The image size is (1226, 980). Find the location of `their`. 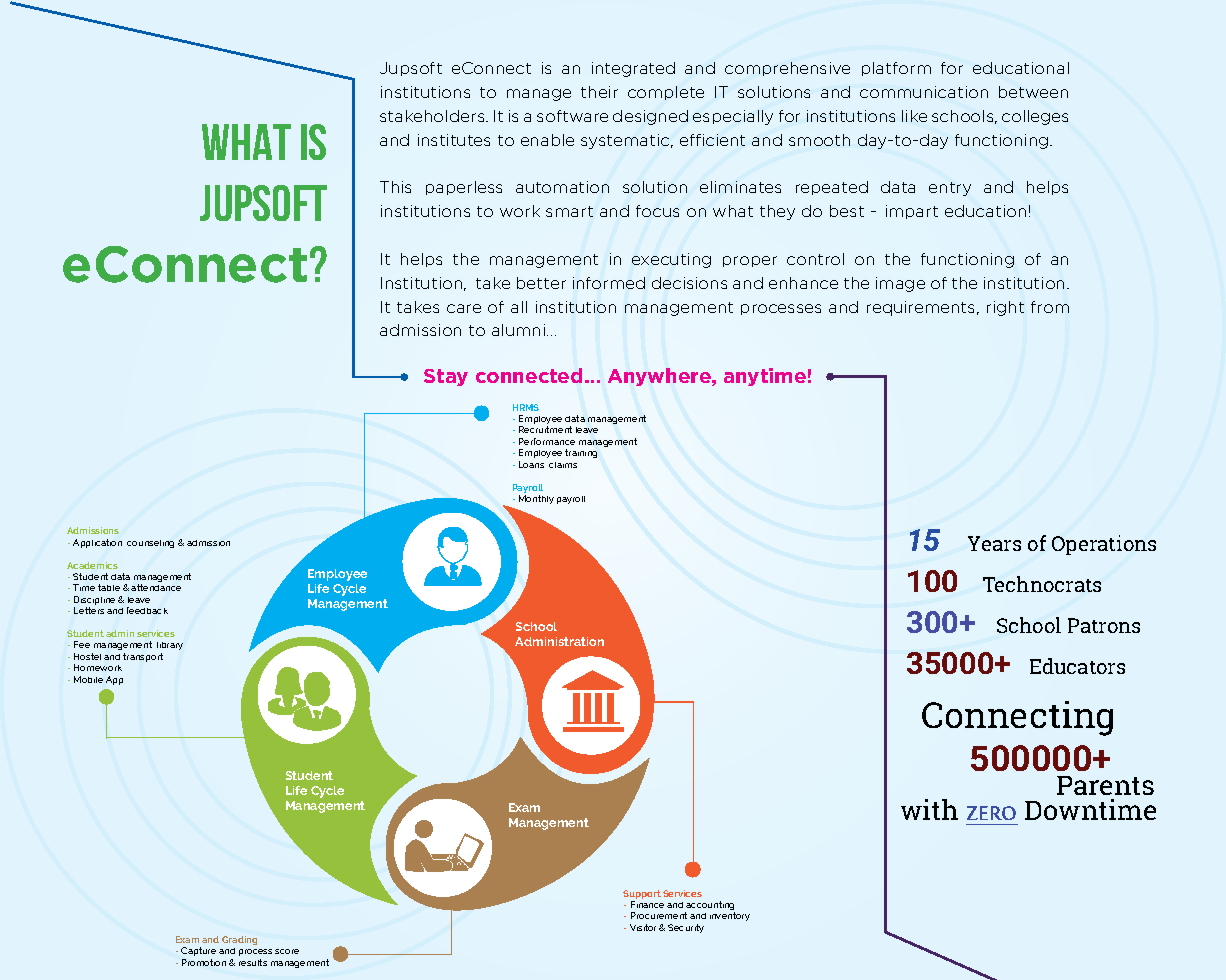

their is located at coordinates (599, 92).
